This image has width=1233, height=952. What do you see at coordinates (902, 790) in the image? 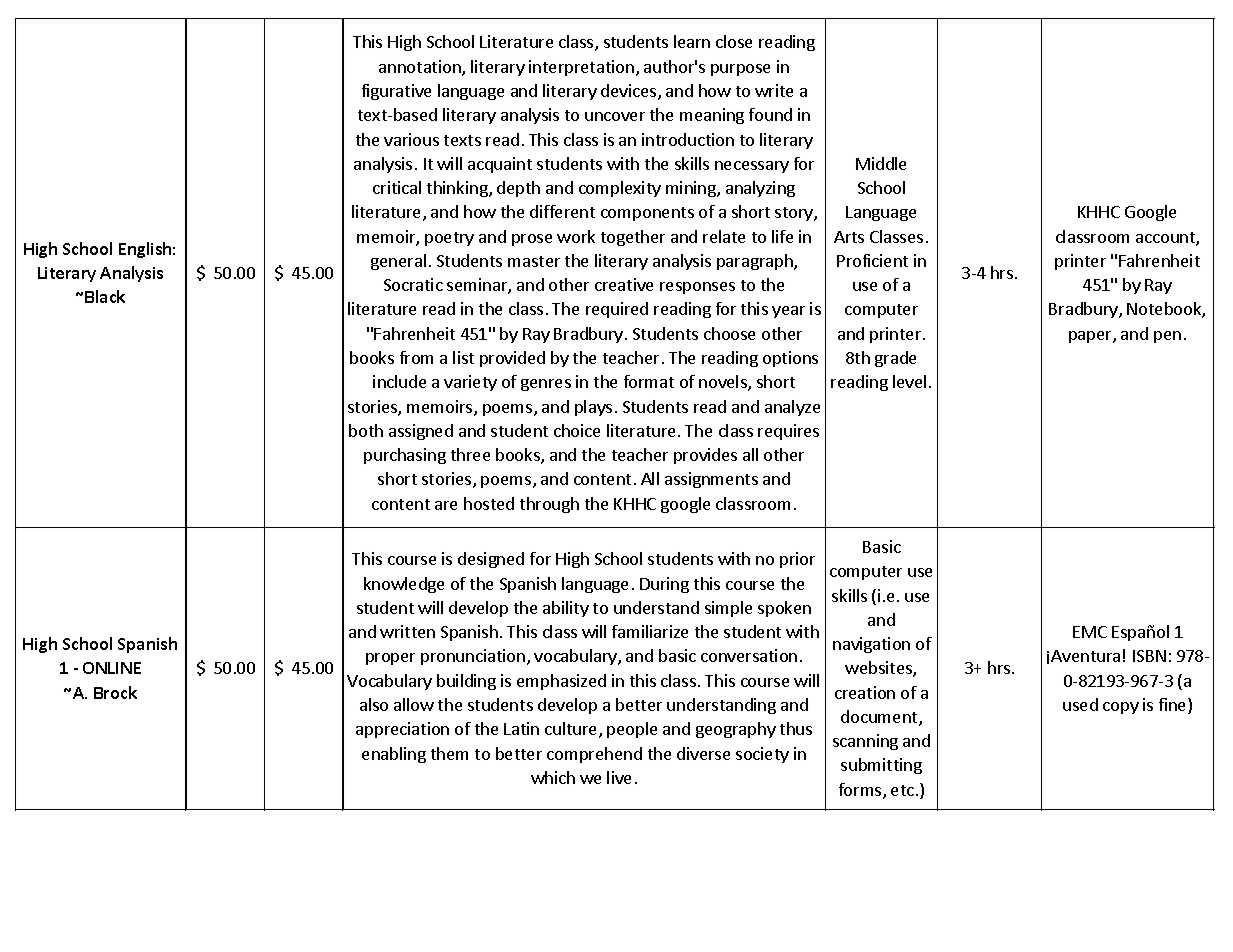
I see `etc` at bounding box center [902, 790].
